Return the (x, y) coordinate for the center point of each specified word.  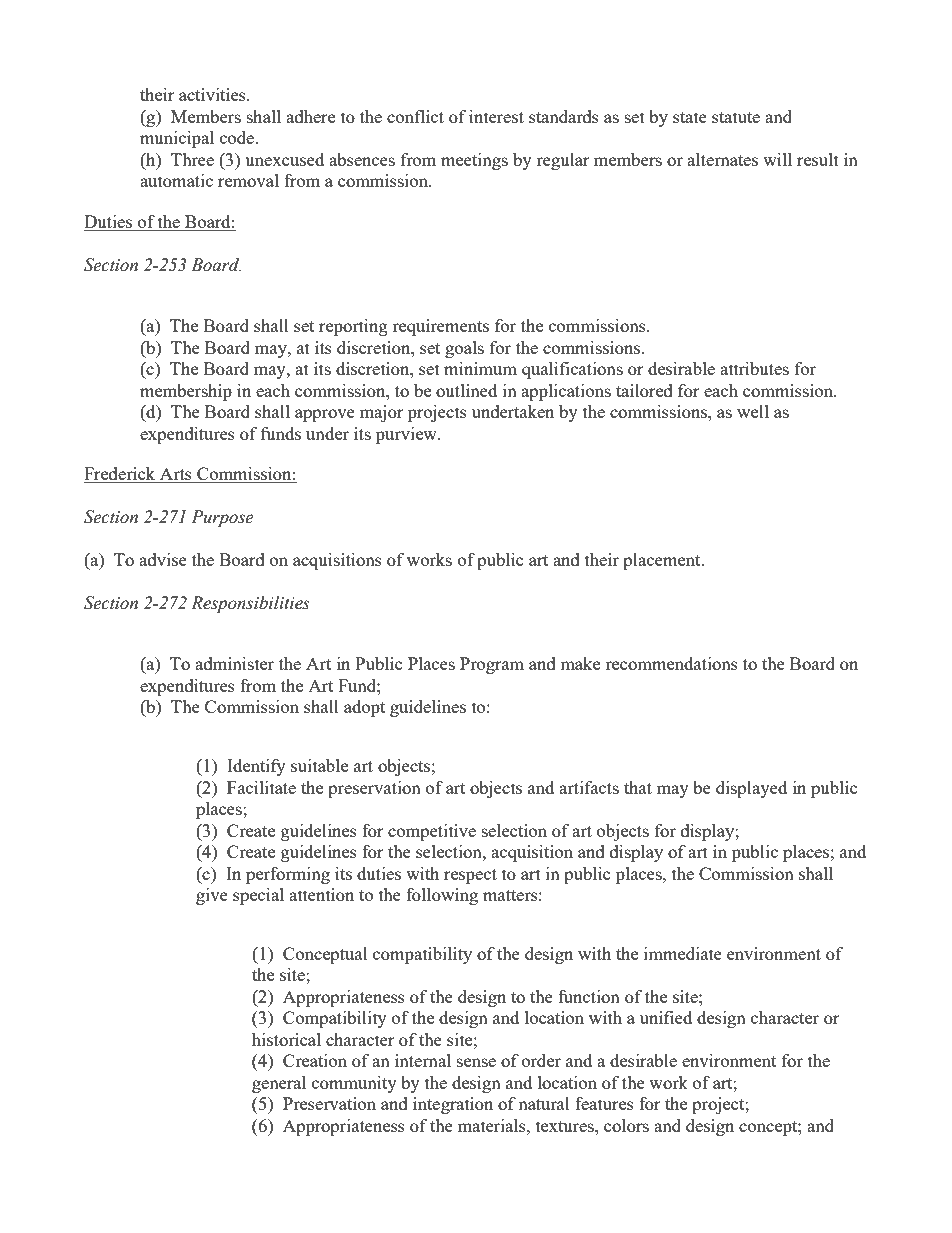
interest (496, 116)
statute (736, 117)
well (753, 411)
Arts (176, 473)
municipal (177, 139)
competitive (432, 832)
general (279, 1084)
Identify (256, 767)
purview (407, 435)
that (638, 787)
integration (453, 1105)
